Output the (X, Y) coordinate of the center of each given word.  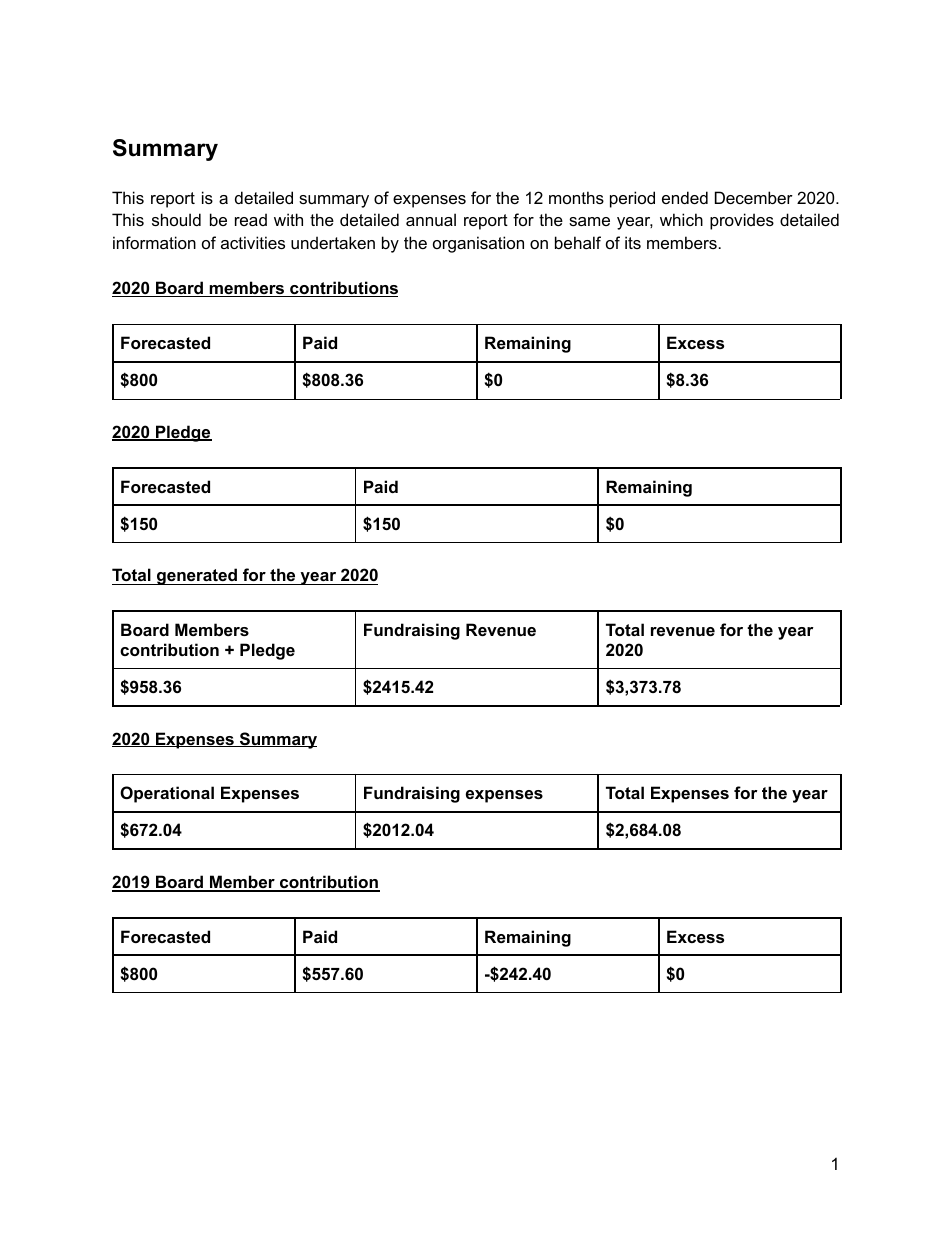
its (633, 242)
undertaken (333, 242)
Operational (167, 794)
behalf (578, 242)
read (251, 219)
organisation (478, 244)
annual (431, 219)
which (681, 219)
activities (253, 242)
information (154, 242)
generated (197, 576)
